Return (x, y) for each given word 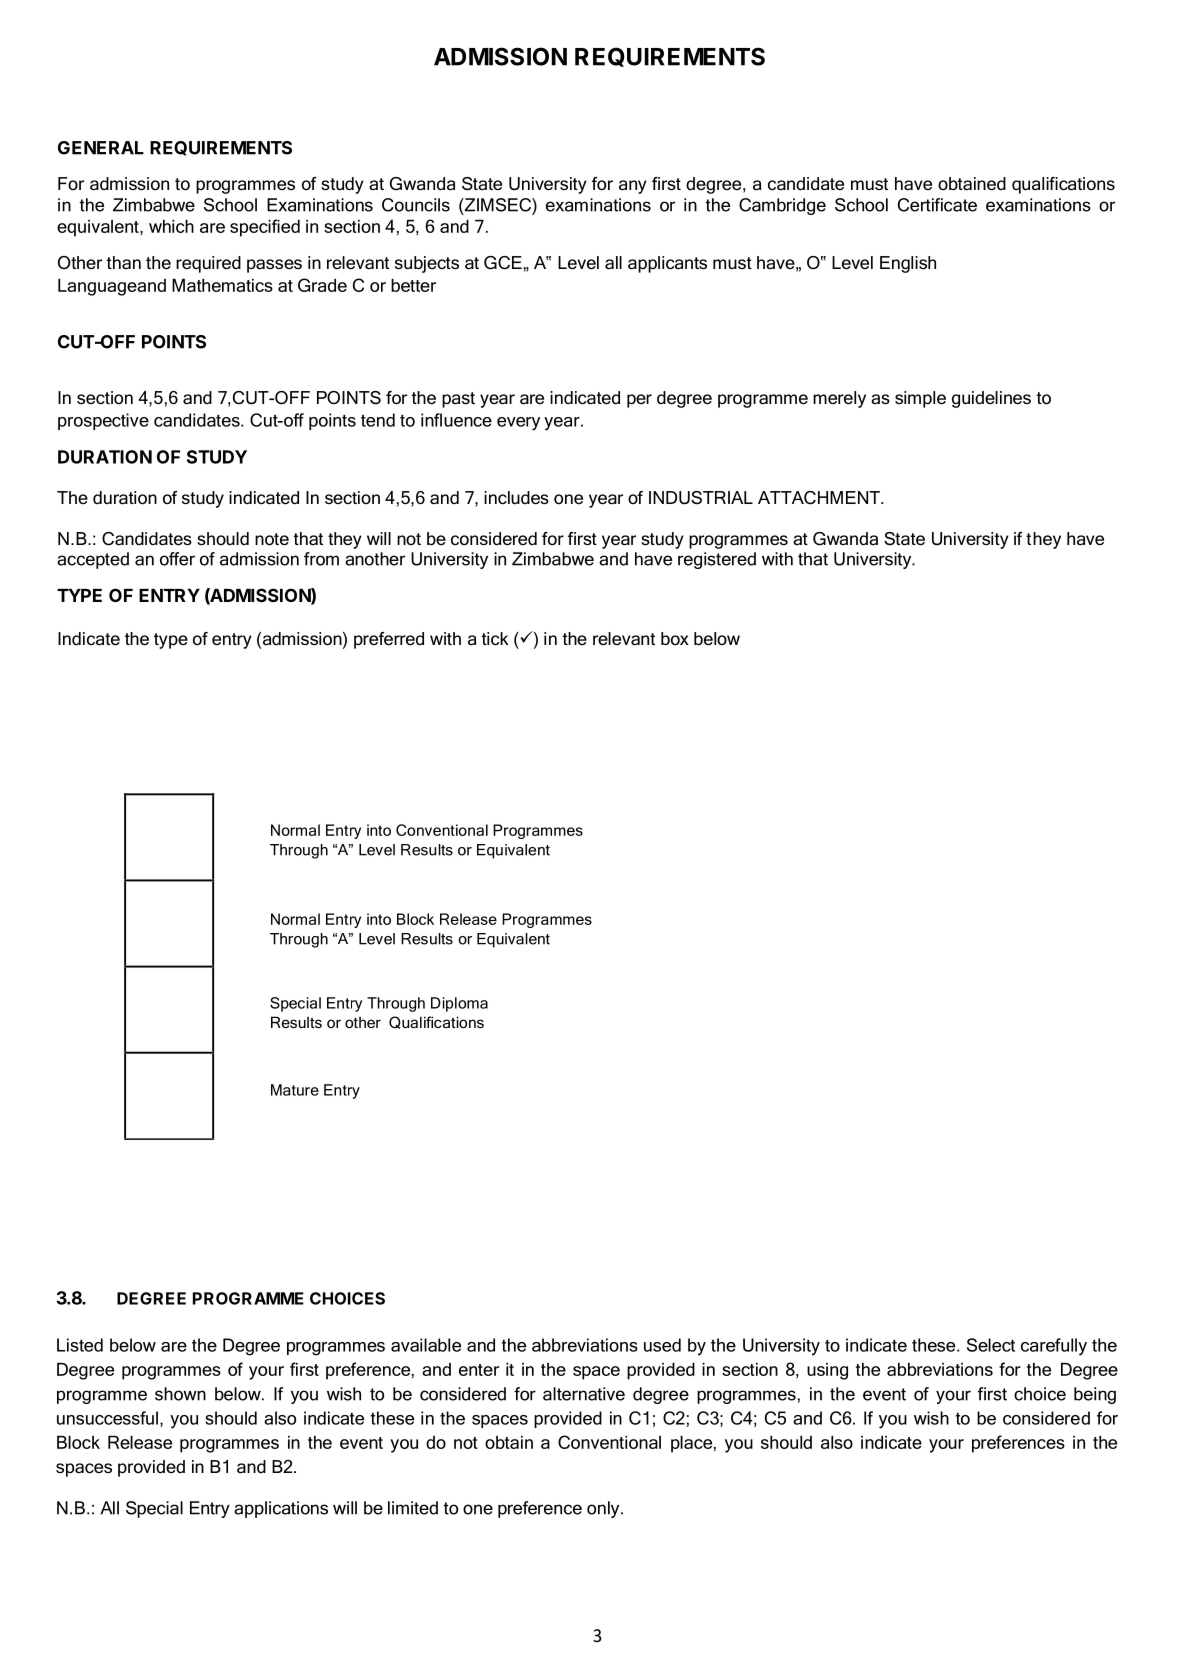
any (633, 187)
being (1095, 1395)
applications (281, 1509)
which (171, 226)
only (604, 1509)
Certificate (937, 205)
